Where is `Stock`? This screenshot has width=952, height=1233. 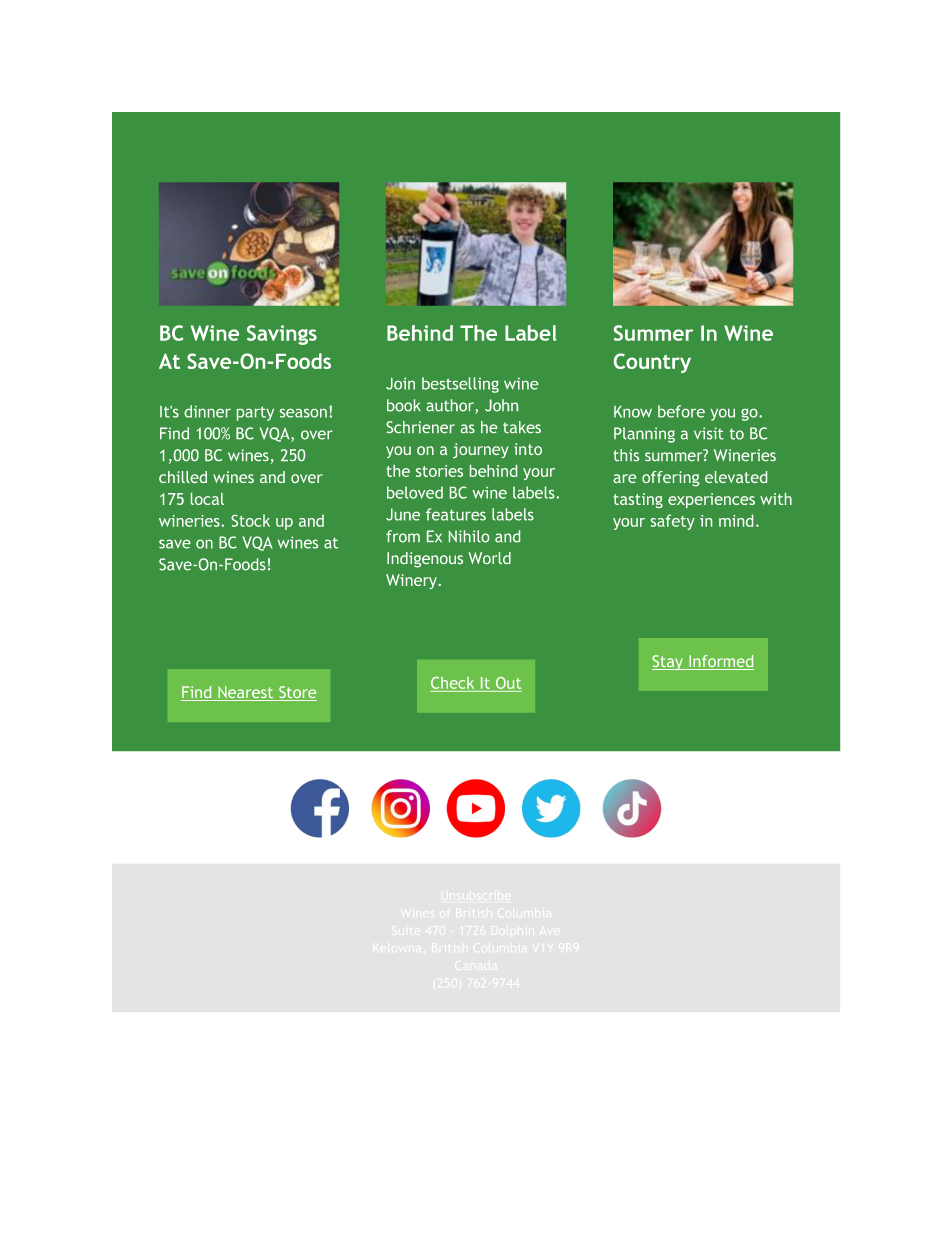 Stock is located at coordinates (250, 520).
